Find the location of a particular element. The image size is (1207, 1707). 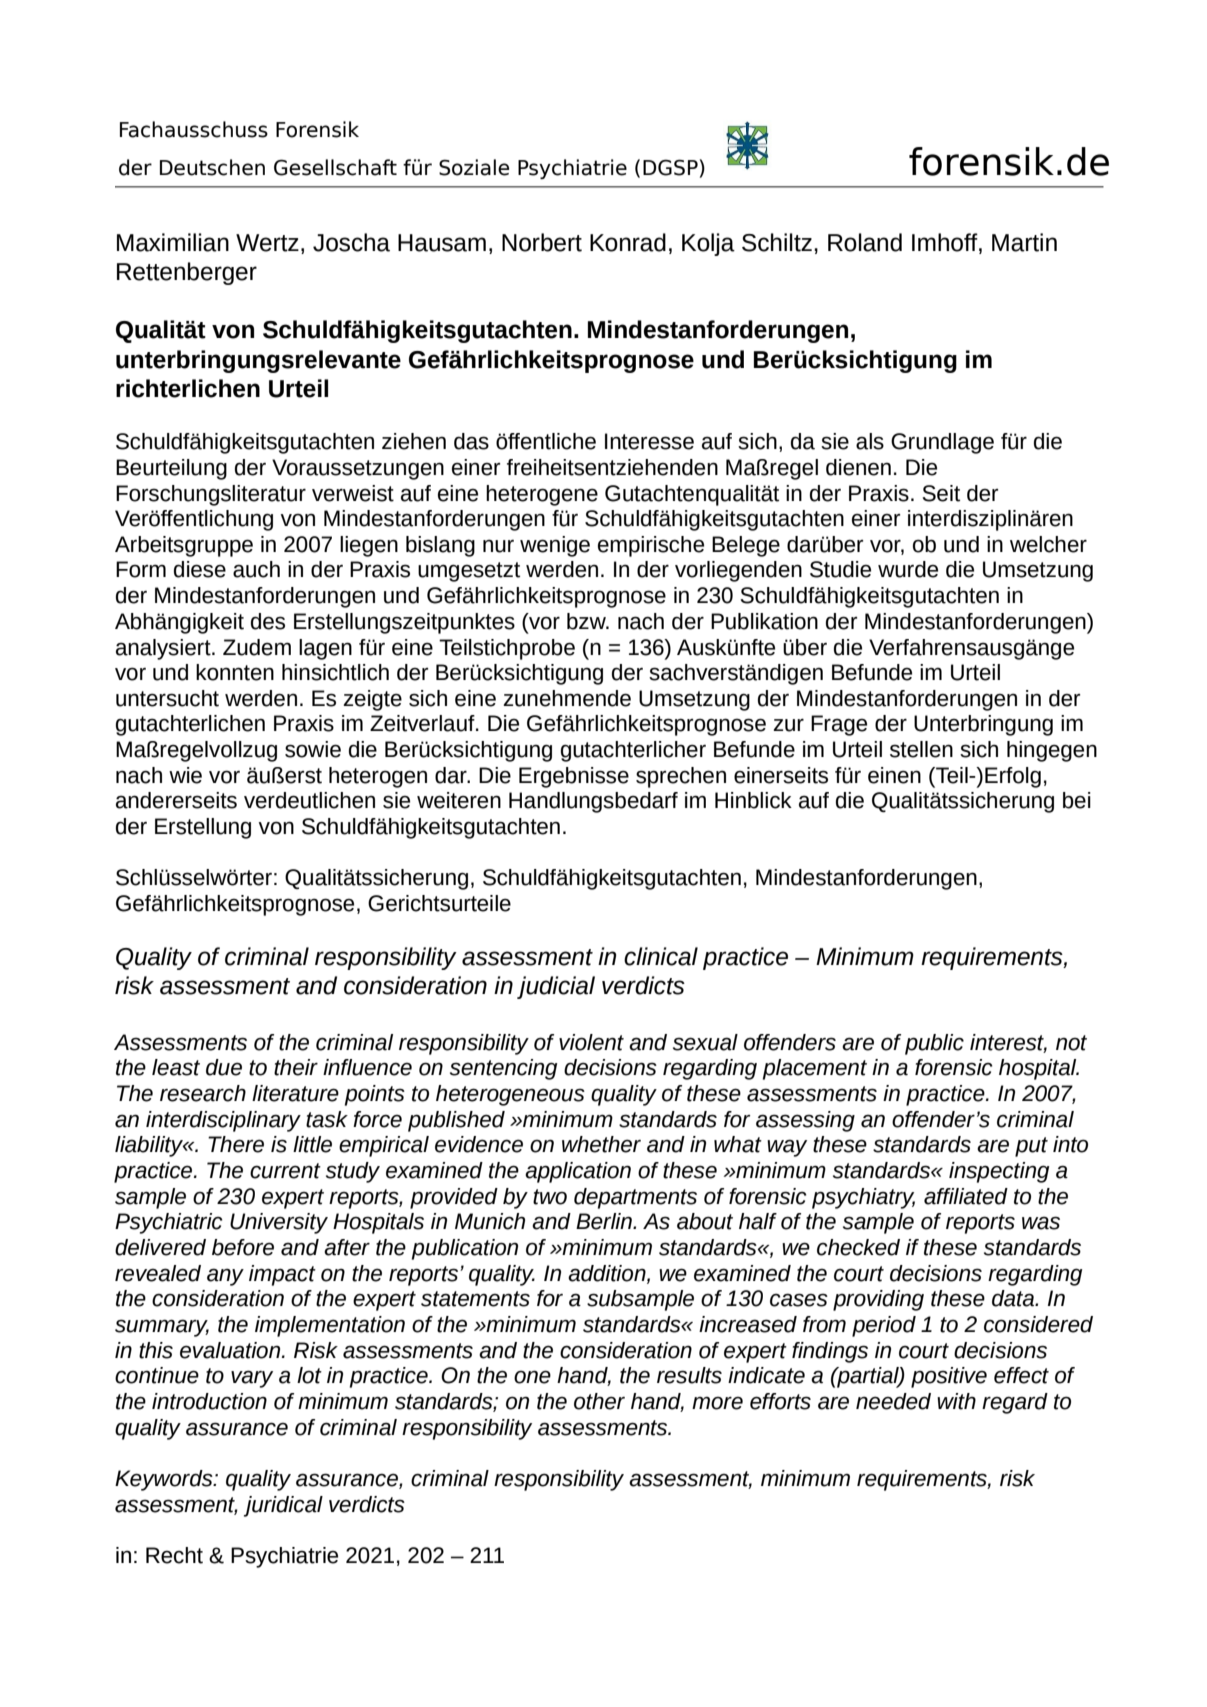

auch is located at coordinates (256, 569).
